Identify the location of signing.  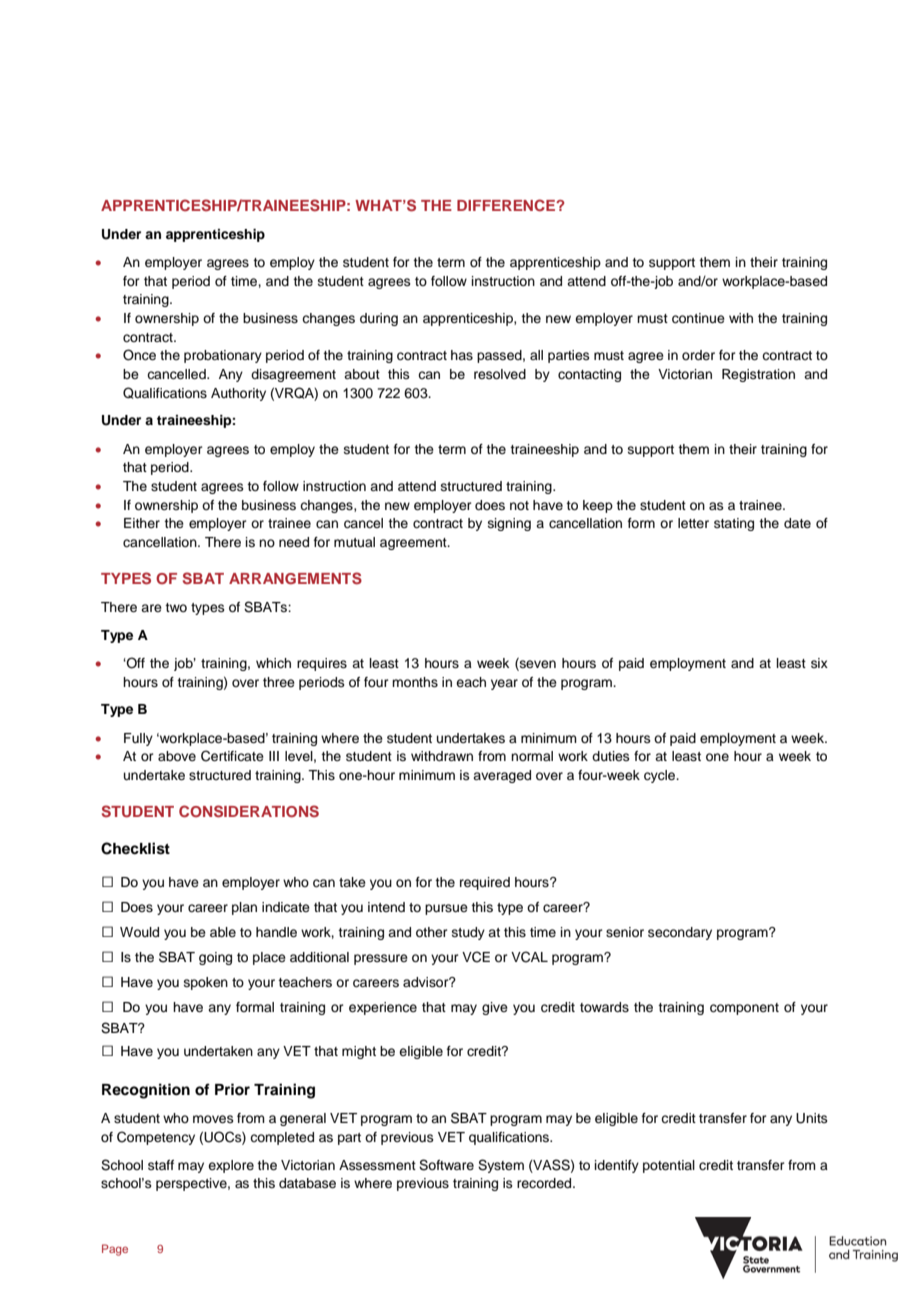
(509, 524).
